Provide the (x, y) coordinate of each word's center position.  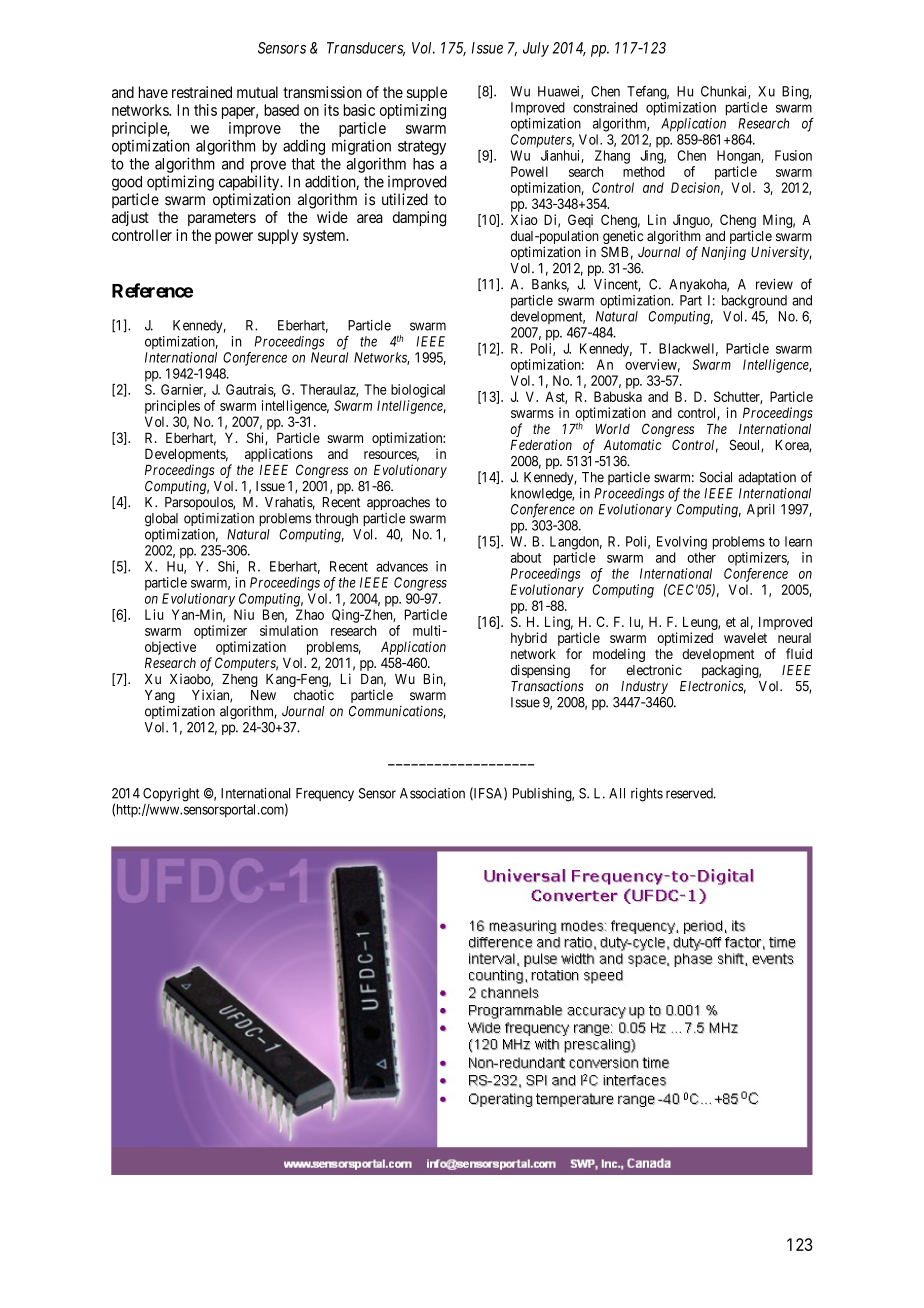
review (774, 284)
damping (419, 219)
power (234, 238)
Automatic (632, 444)
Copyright (171, 795)
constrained (605, 107)
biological (418, 391)
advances (402, 566)
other (701, 557)
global (161, 520)
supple (427, 93)
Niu (244, 614)
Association (432, 793)
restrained (202, 92)
